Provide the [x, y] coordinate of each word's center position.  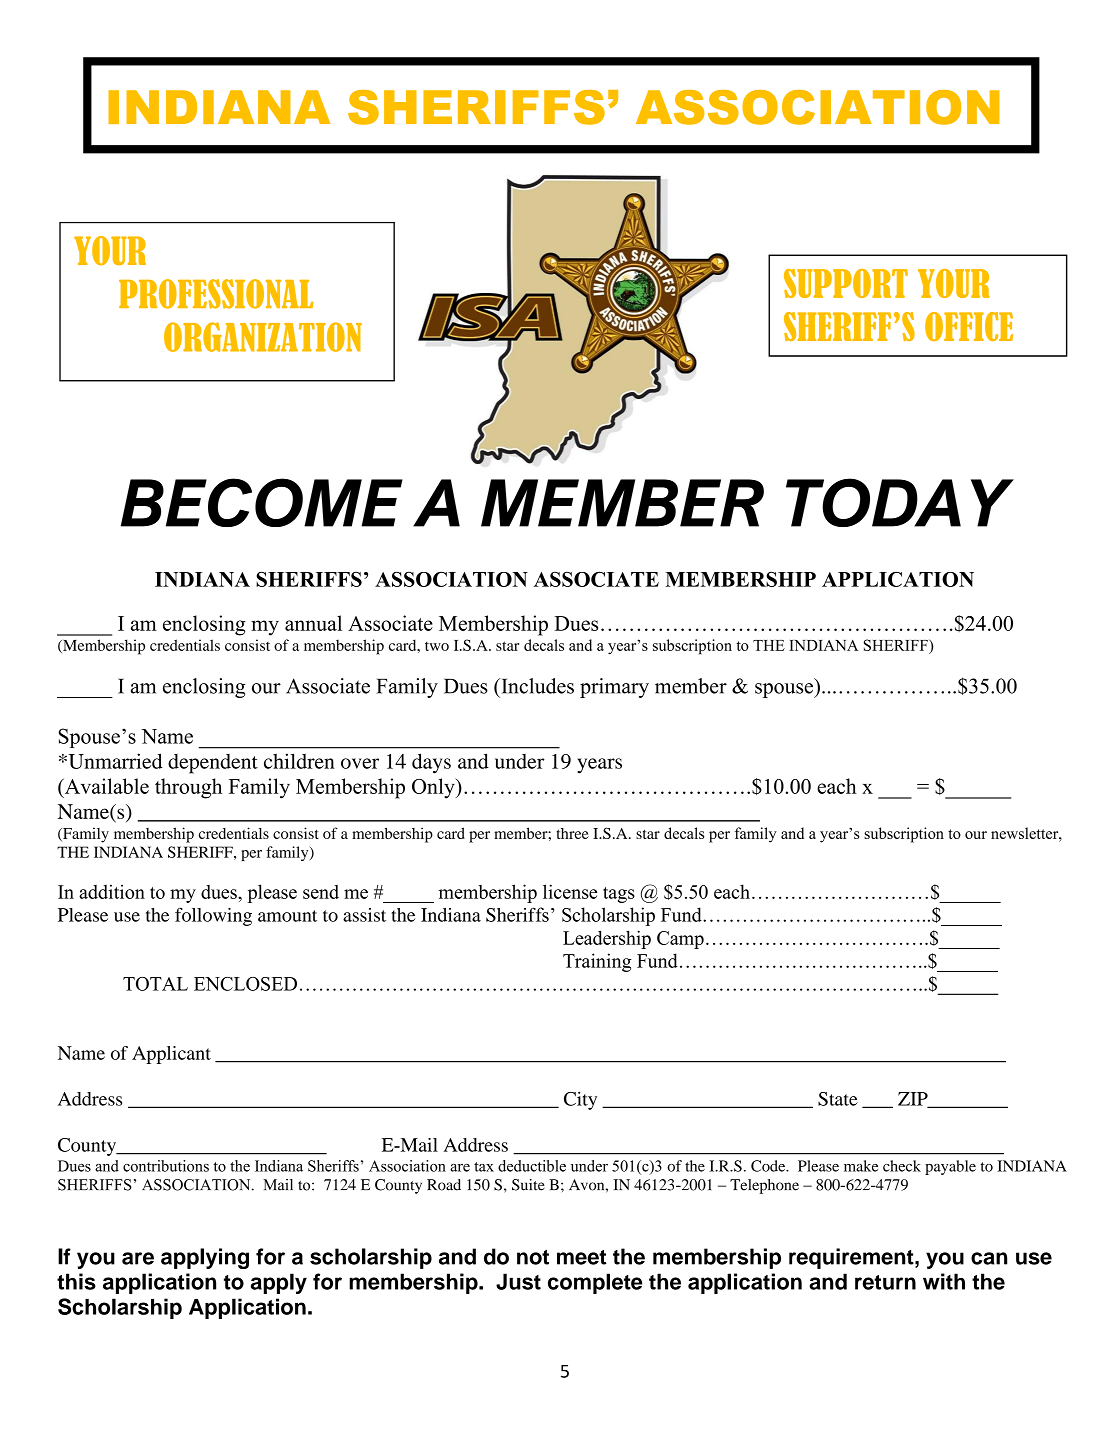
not [533, 1257]
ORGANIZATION [263, 337]
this [76, 1281]
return [885, 1282]
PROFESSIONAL [216, 294]
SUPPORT [846, 283]
